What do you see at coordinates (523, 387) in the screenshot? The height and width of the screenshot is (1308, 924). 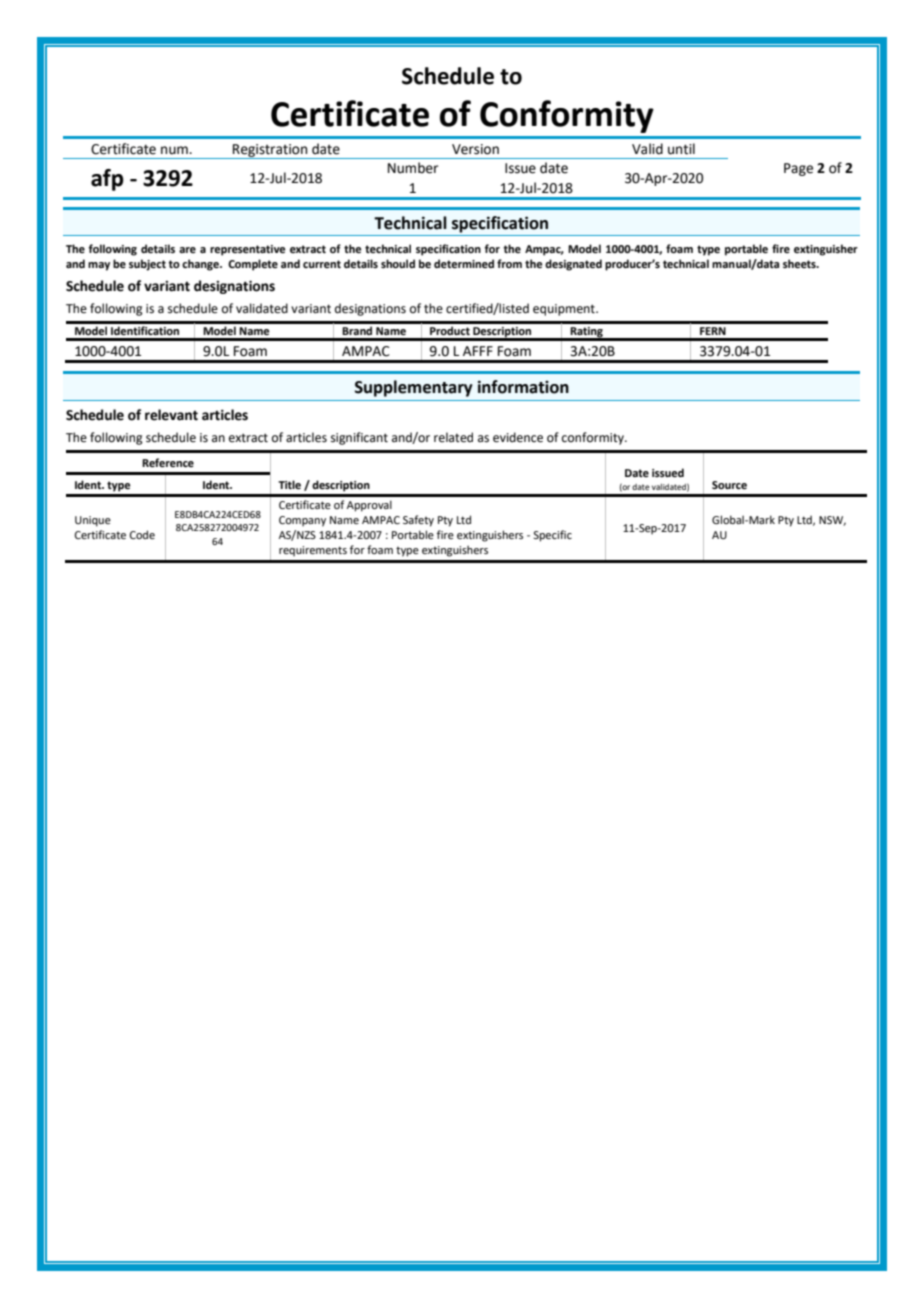 I see `information` at bounding box center [523, 387].
